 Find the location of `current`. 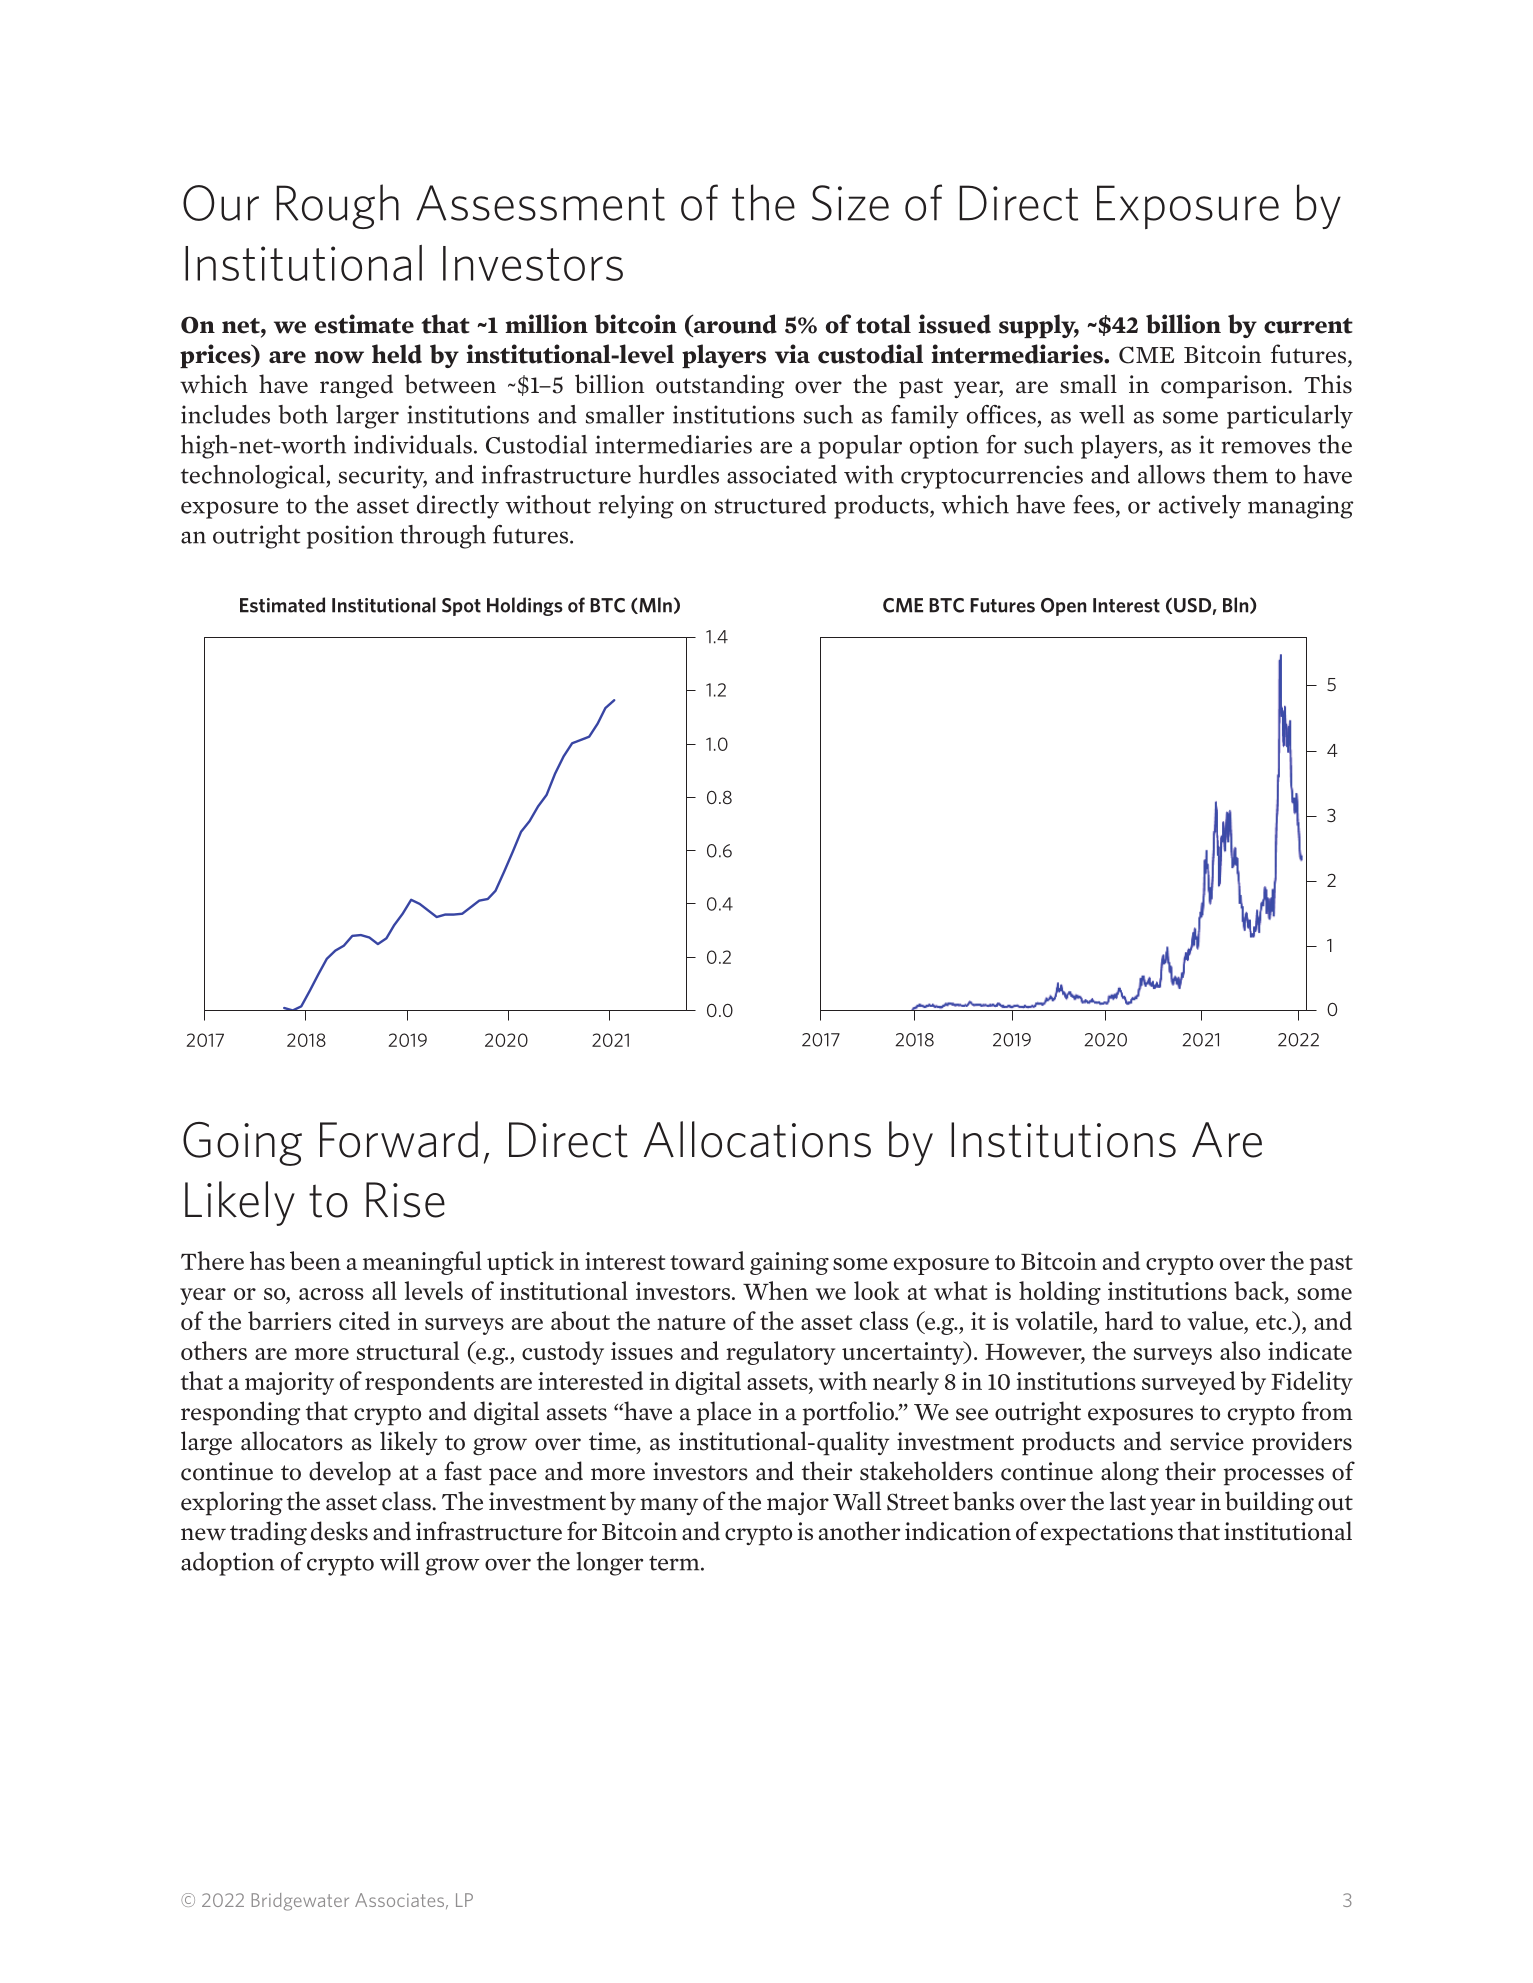

current is located at coordinates (1308, 326).
